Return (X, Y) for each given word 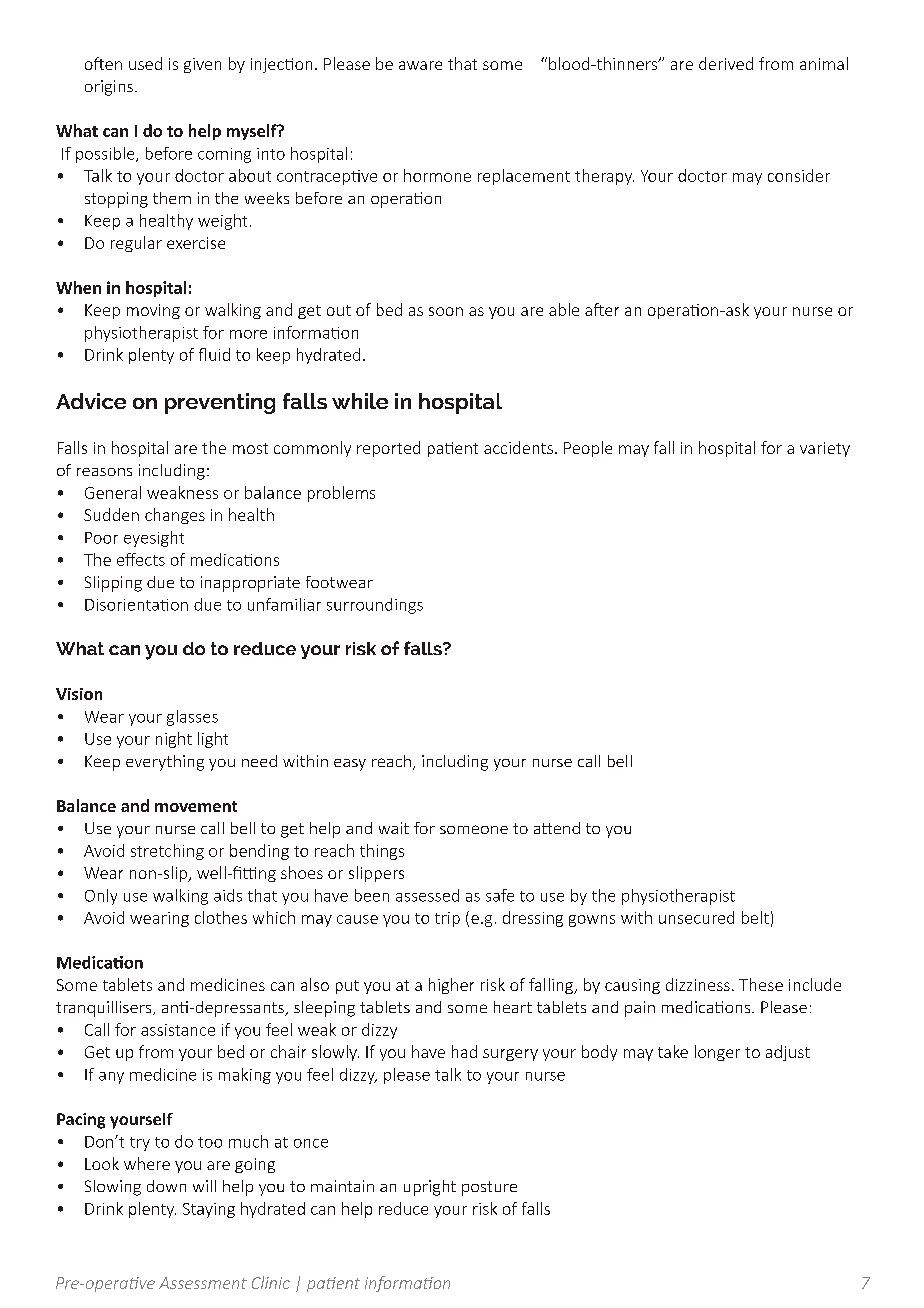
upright (430, 1188)
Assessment (203, 1283)
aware (420, 65)
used (145, 63)
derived (726, 63)
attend (557, 828)
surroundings (375, 606)
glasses (192, 718)
